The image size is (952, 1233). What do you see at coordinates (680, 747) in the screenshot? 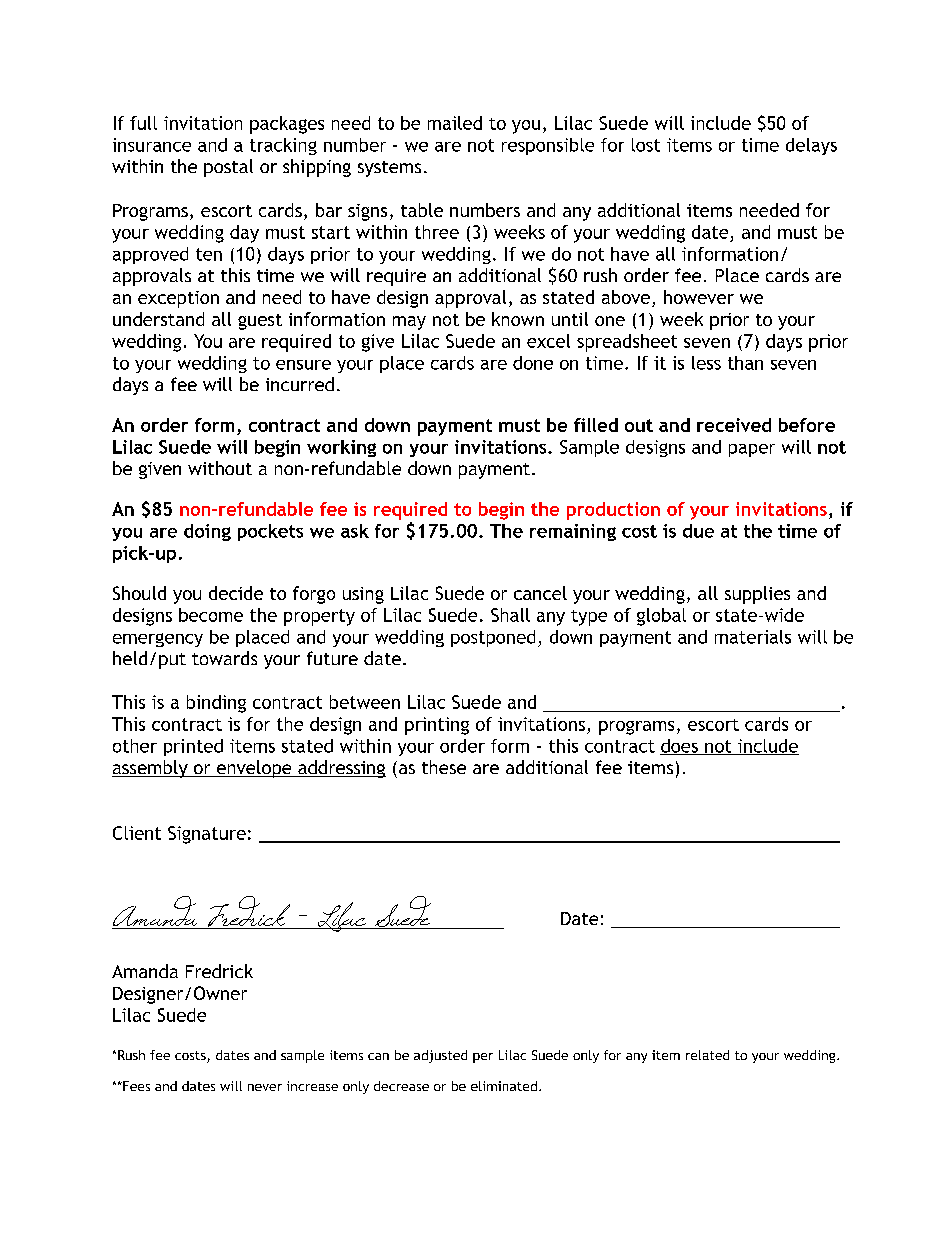
I see `does` at bounding box center [680, 747].
